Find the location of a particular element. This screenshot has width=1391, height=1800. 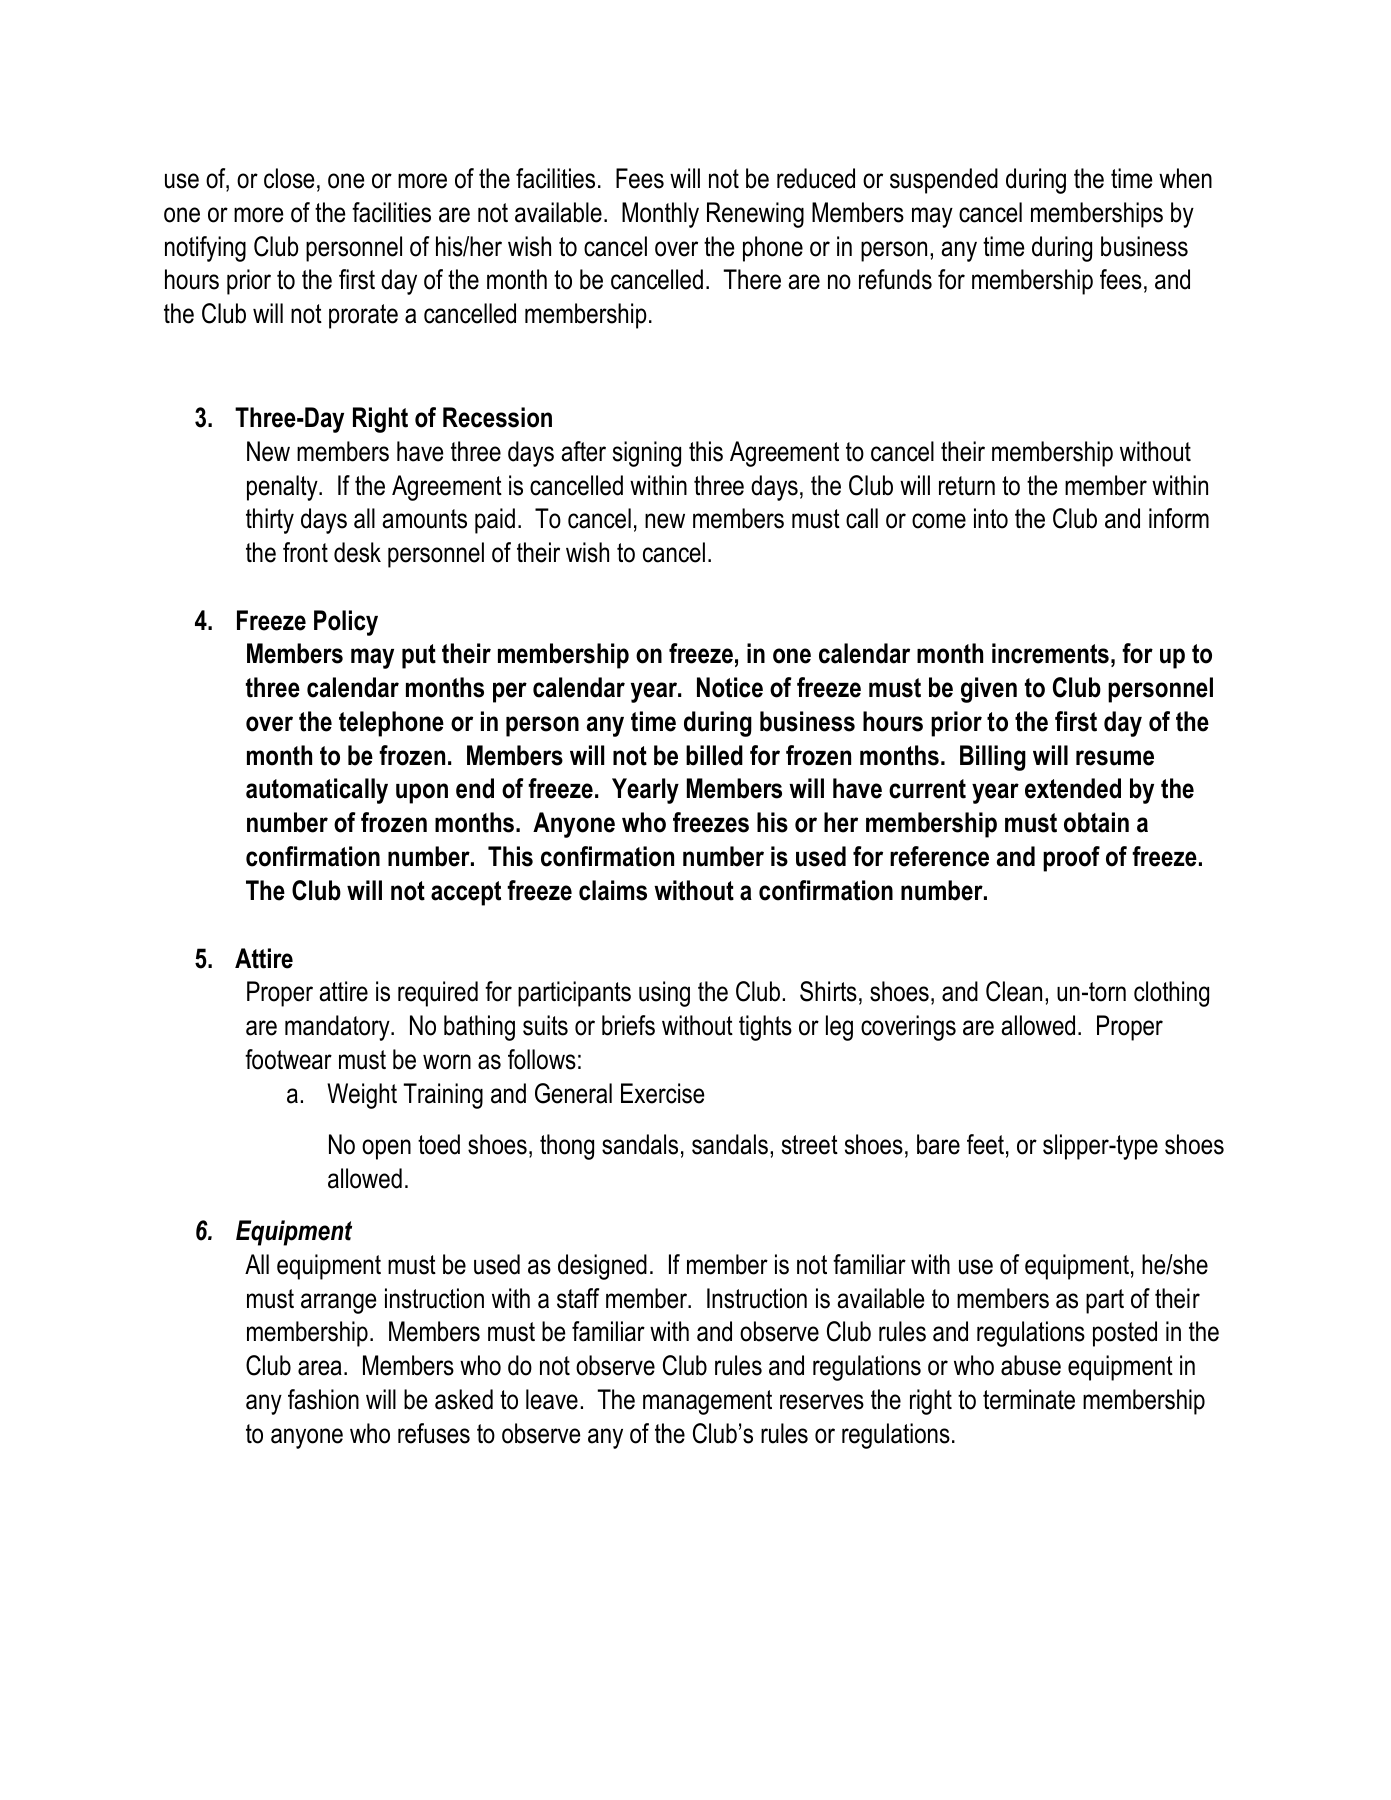

Renewing is located at coordinates (755, 215).
